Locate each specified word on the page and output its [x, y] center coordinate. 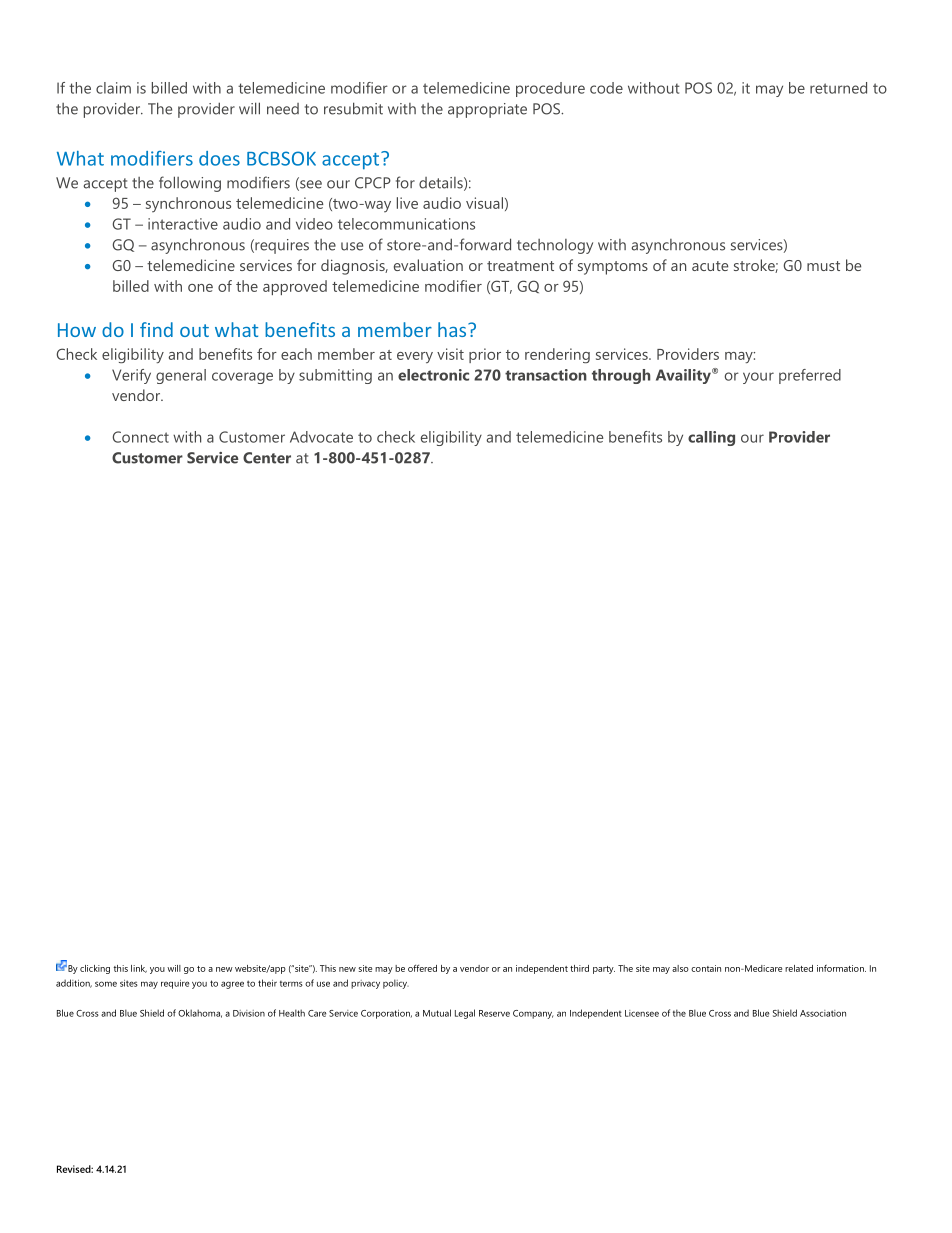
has [453, 329]
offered [422, 968]
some [106, 984]
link [139, 969]
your [758, 378]
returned [838, 88]
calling [711, 438]
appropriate [487, 110]
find [156, 329]
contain [706, 968]
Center [267, 458]
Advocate [321, 437]
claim [113, 88]
